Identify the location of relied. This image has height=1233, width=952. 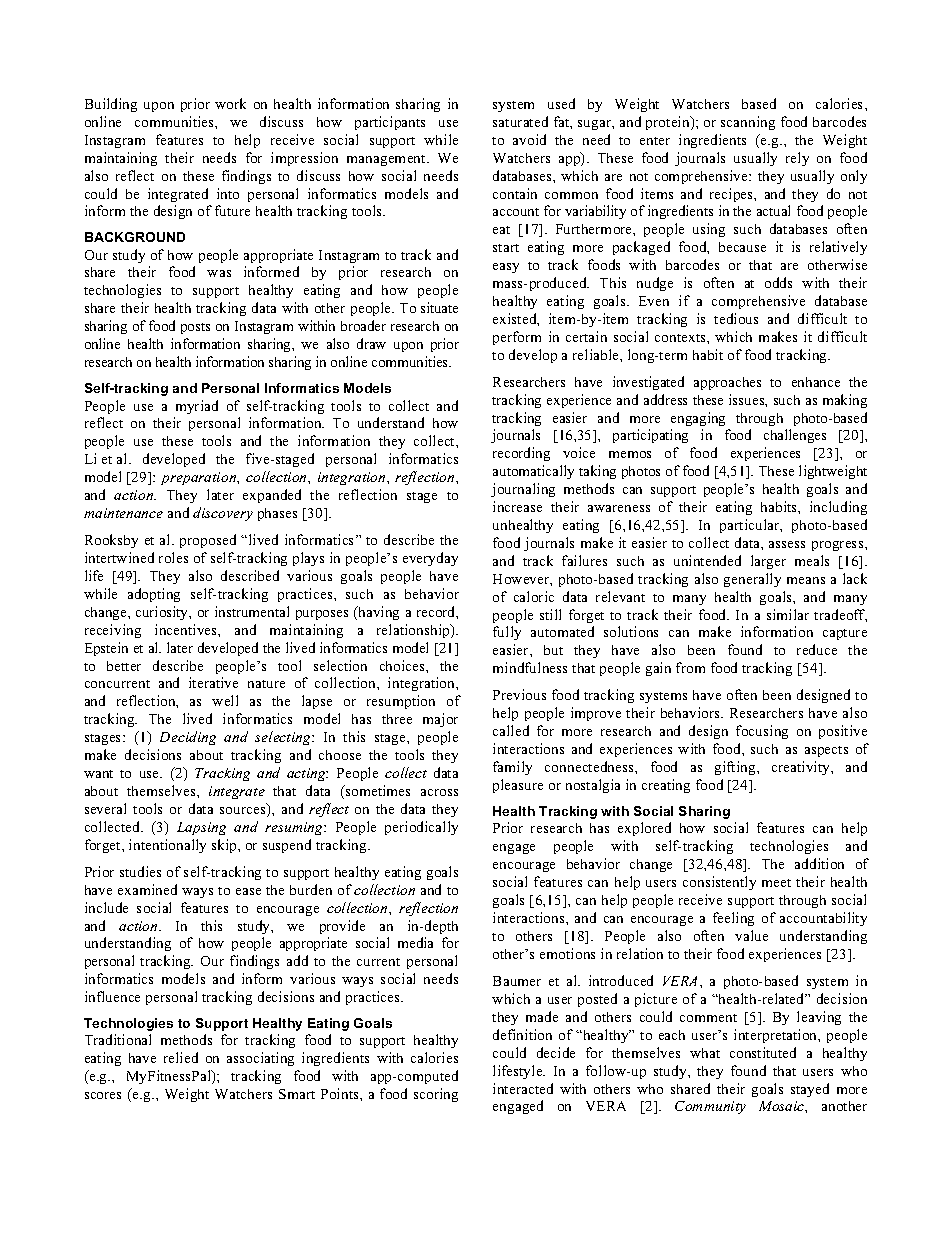
(181, 1057).
